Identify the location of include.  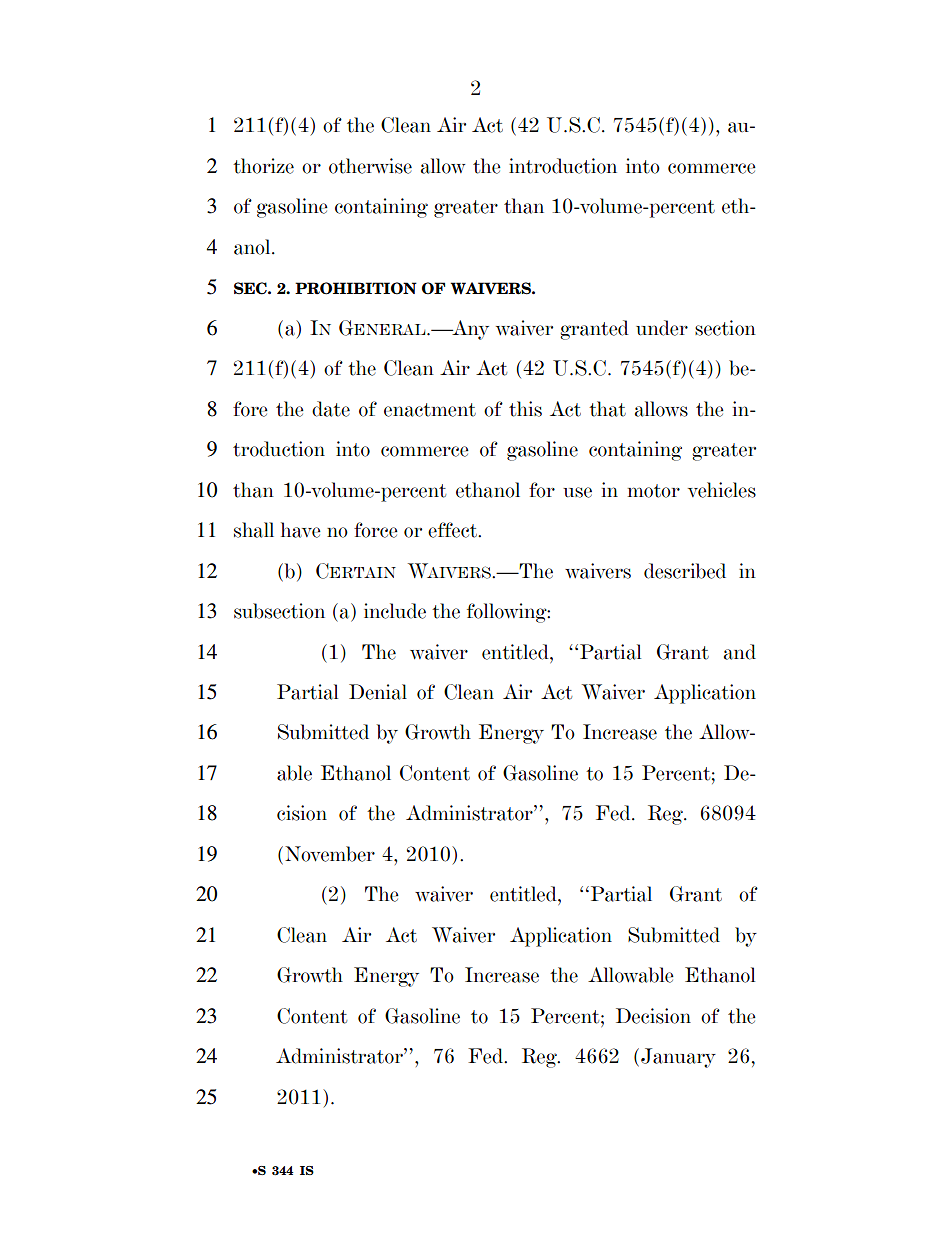
(395, 611).
